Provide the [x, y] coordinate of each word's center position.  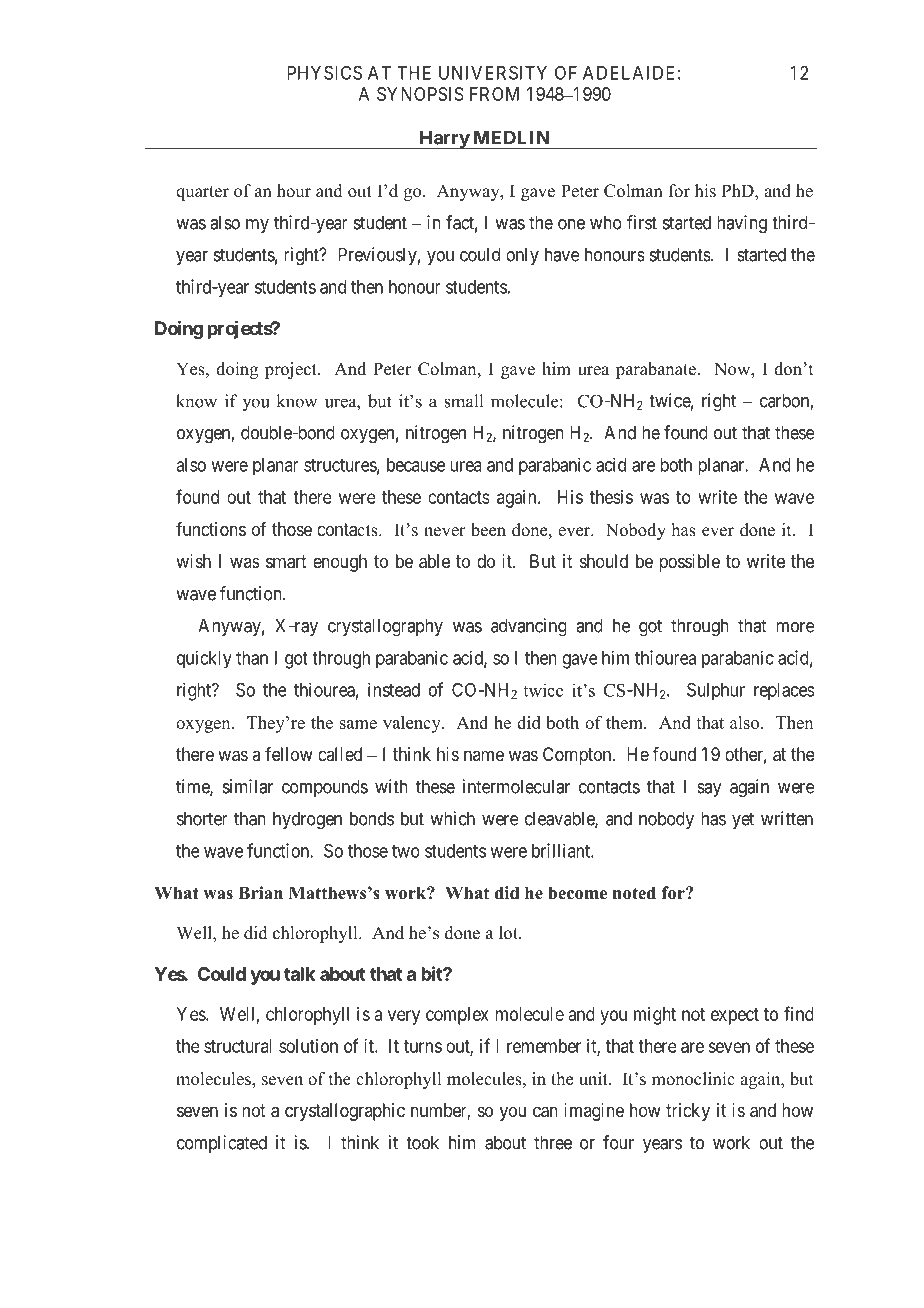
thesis [611, 497]
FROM [494, 94]
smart [286, 562]
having [742, 224]
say [709, 790]
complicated [222, 1144]
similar [248, 786]
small [463, 401]
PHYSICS [324, 72]
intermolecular [516, 786]
